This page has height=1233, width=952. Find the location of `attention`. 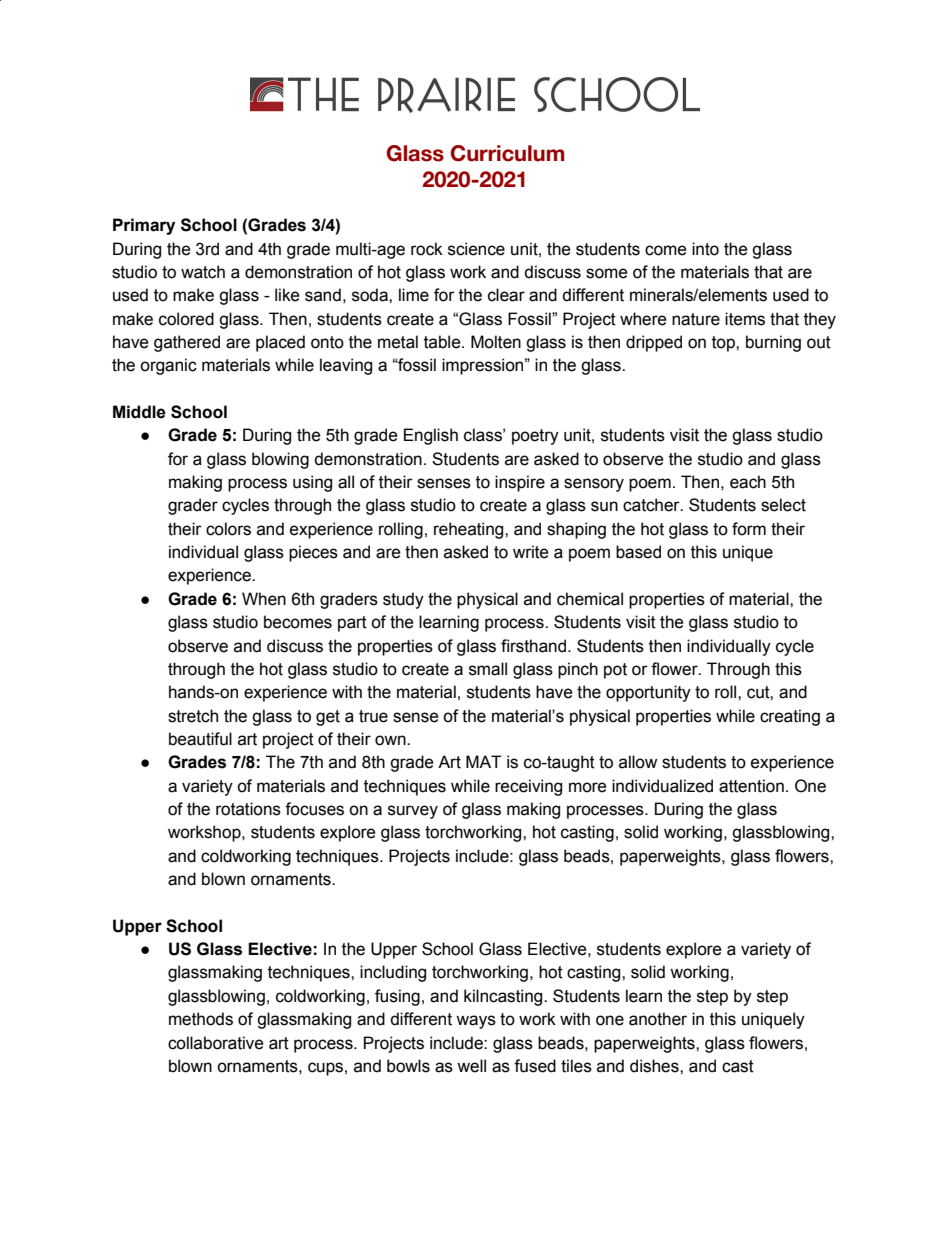

attention is located at coordinates (751, 786).
